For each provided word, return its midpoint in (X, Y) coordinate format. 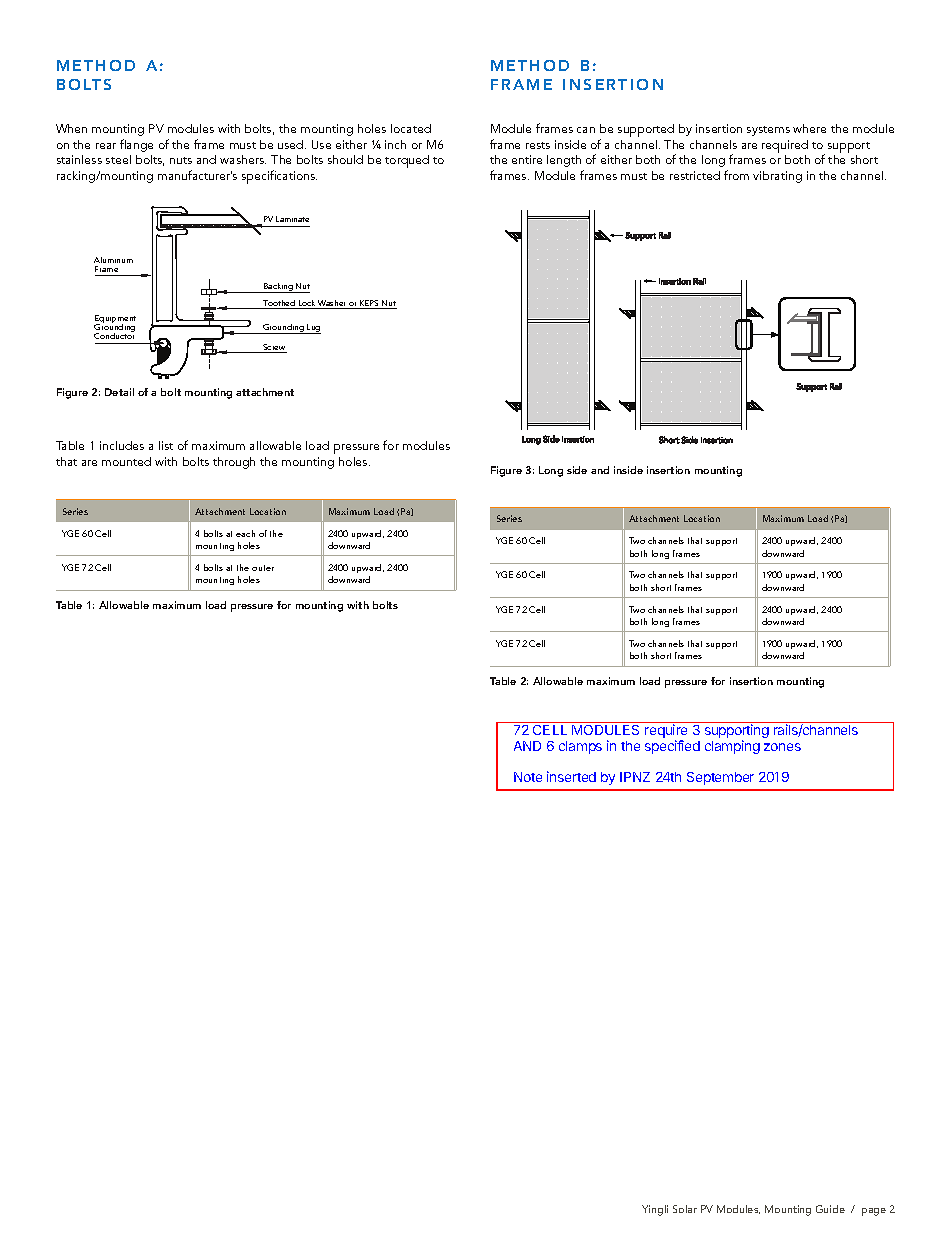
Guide (830, 1209)
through (234, 463)
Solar (685, 1209)
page (874, 1212)
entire (527, 159)
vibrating (777, 177)
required (785, 146)
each (245, 533)
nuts (181, 160)
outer (263, 568)
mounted (126, 461)
